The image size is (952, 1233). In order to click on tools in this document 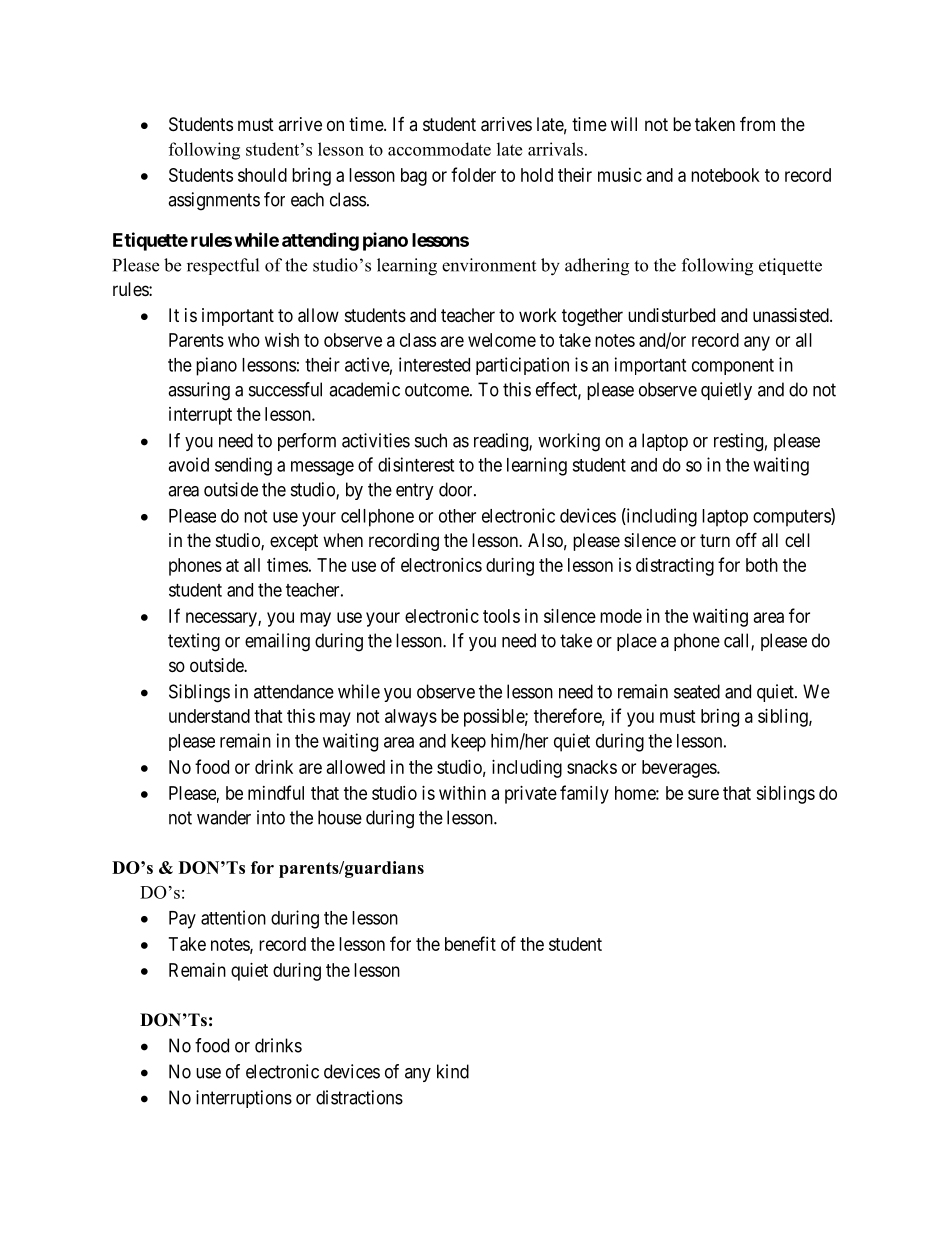, I will do `click(501, 616)`.
